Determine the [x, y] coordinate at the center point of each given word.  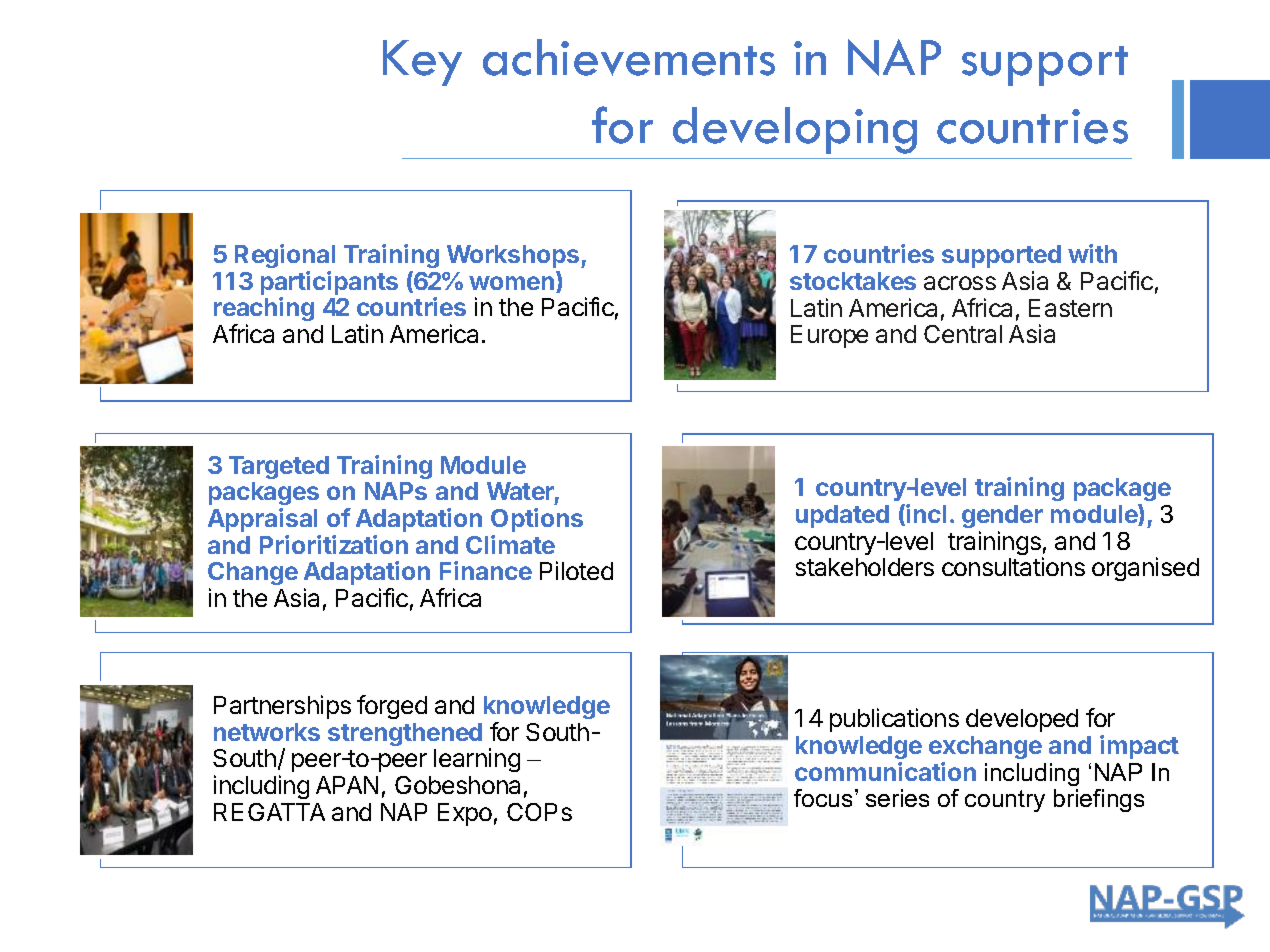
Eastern [1070, 308]
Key [422, 63]
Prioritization [334, 544]
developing [795, 130]
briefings [1099, 800]
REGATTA [269, 812]
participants [329, 284]
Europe [829, 336]
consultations [1013, 566]
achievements [629, 57]
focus [825, 798]
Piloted [576, 570]
